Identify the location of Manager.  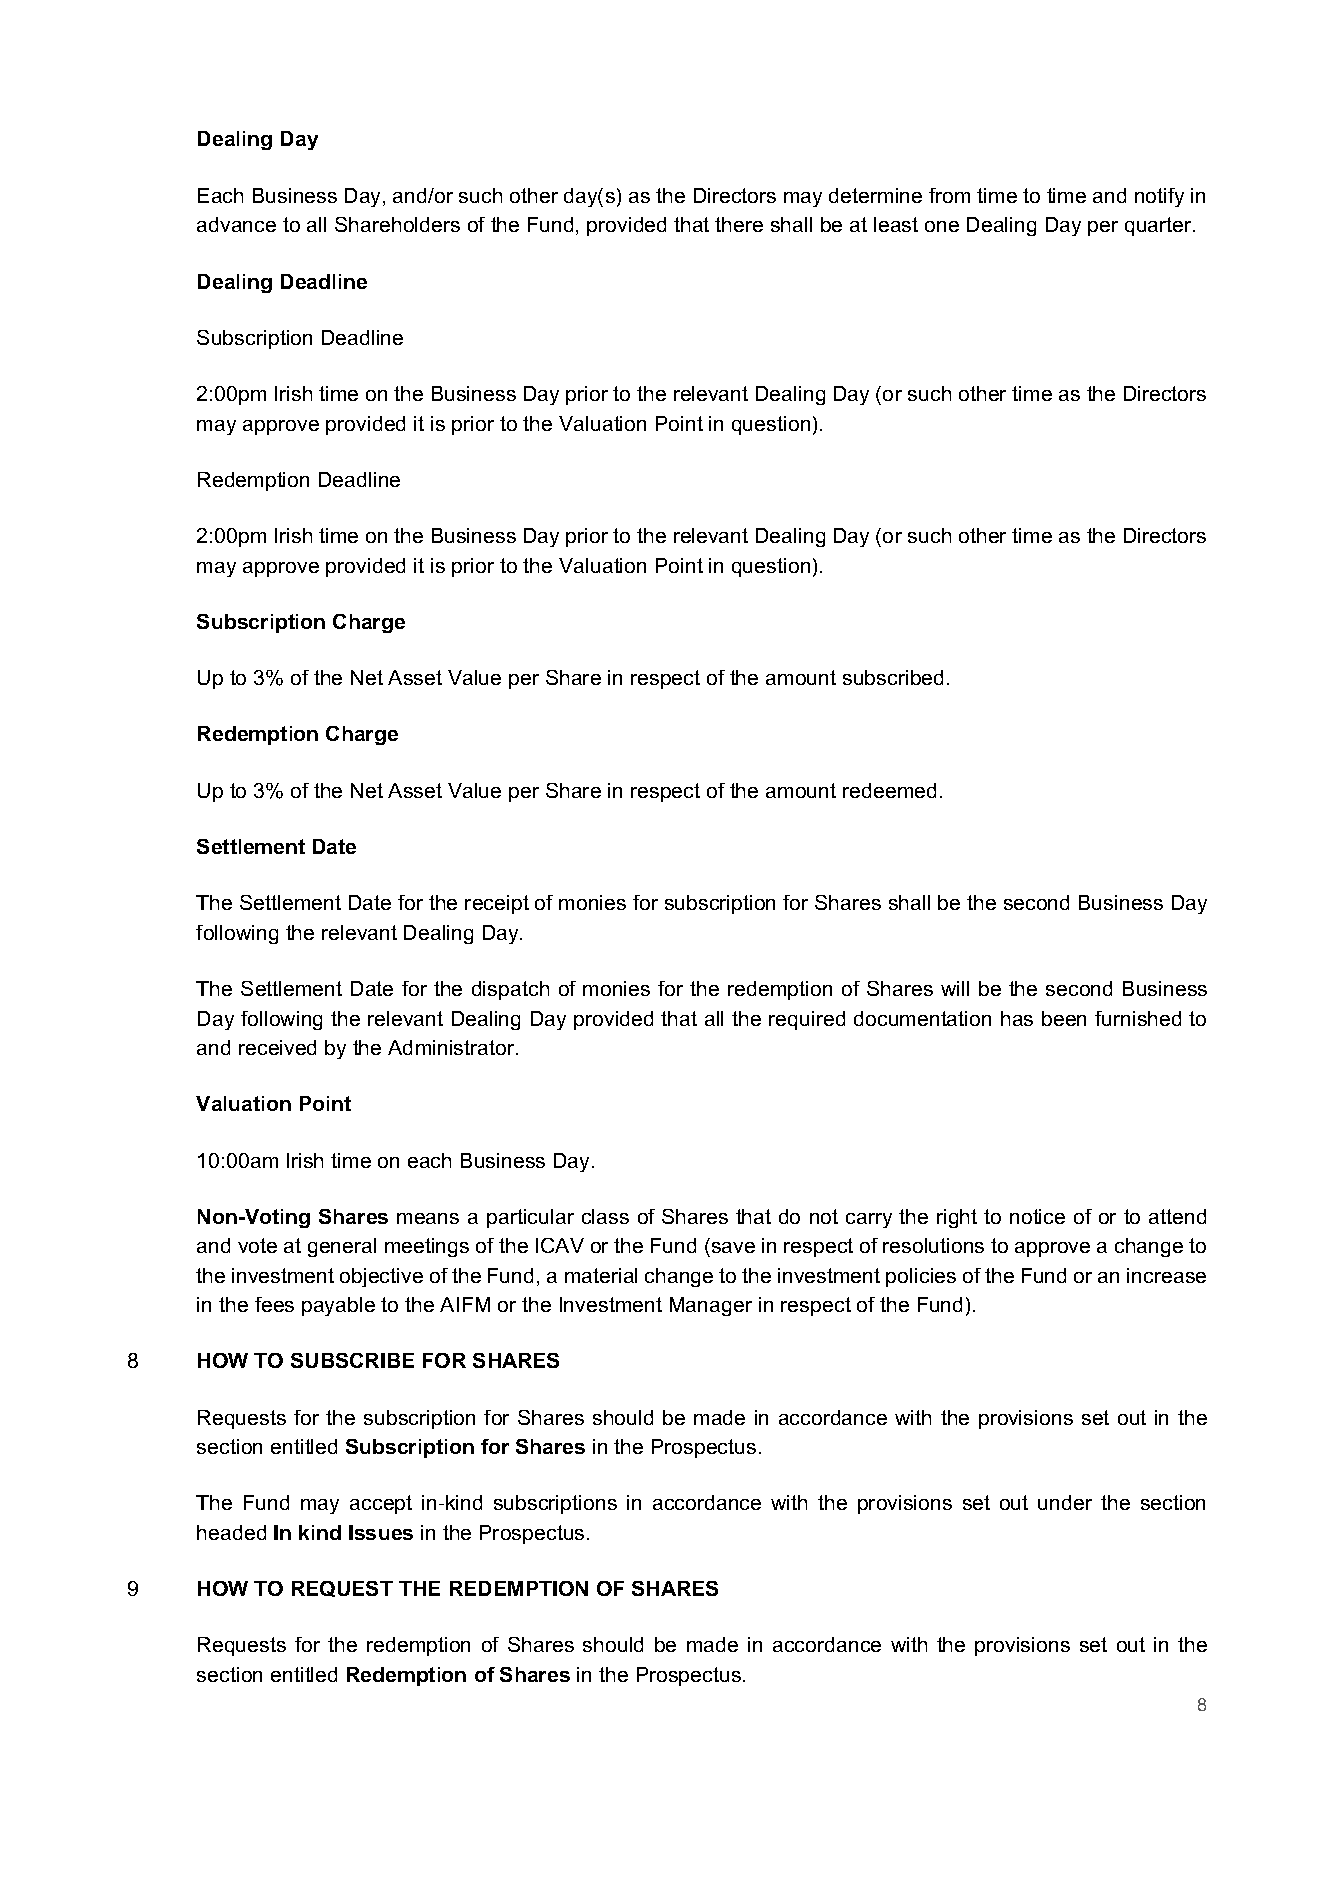
(711, 1306).
